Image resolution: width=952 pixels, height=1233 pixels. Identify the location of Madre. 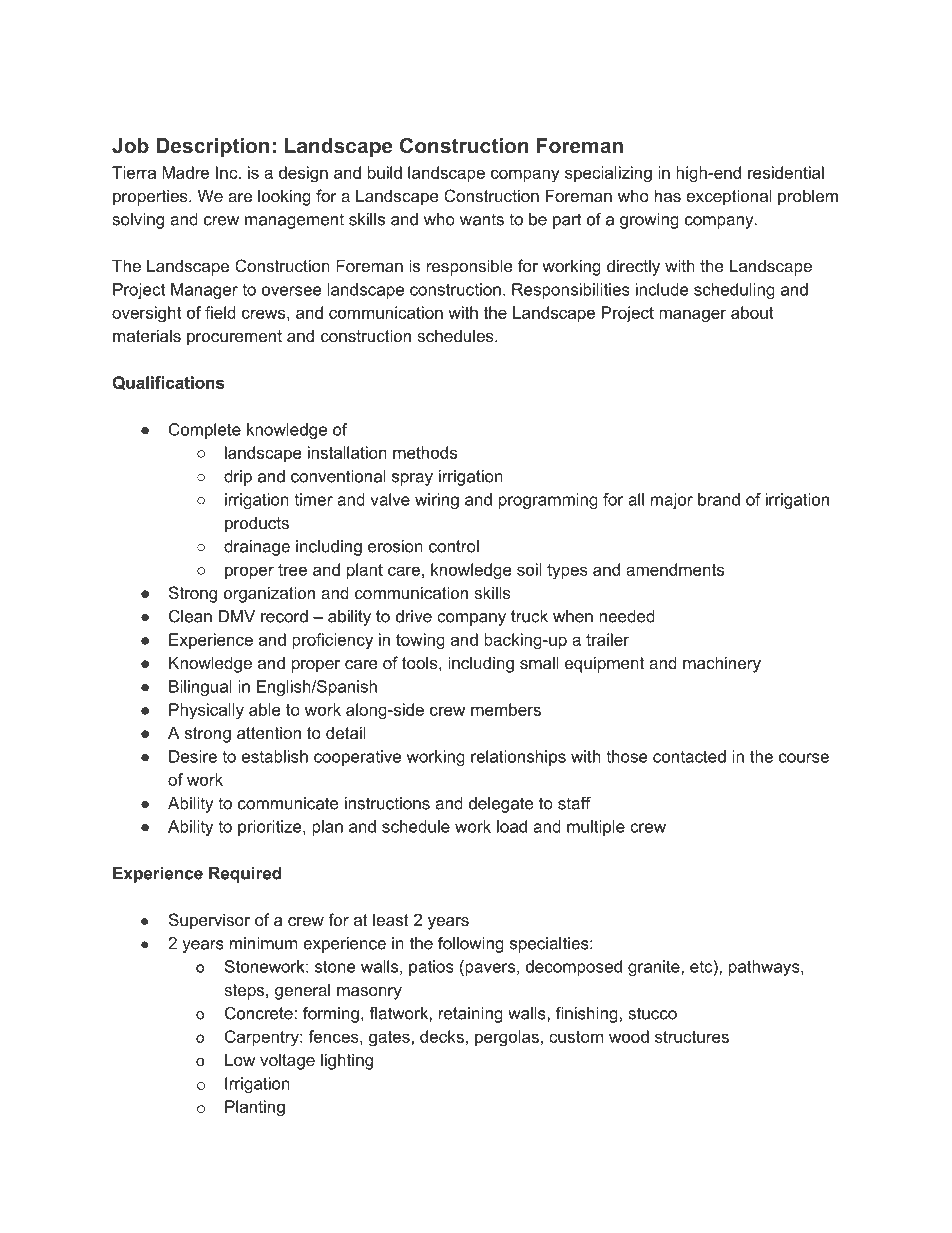
(185, 172).
